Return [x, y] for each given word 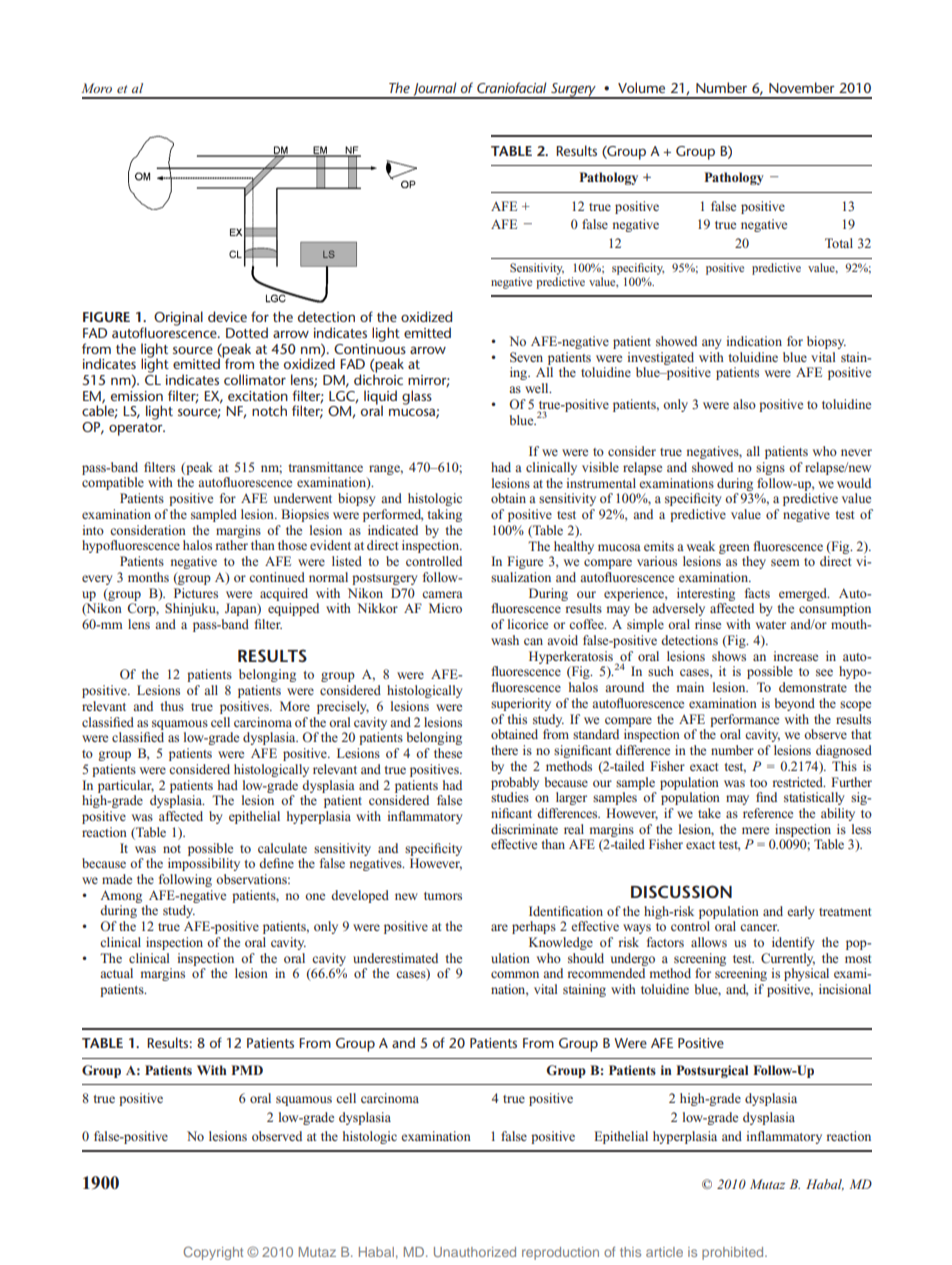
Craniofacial [512, 87]
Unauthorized [475, 1252]
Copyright [213, 1253]
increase [795, 656]
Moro [97, 88]
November [802, 87]
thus [172, 706]
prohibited [734, 1253]
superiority [521, 704]
